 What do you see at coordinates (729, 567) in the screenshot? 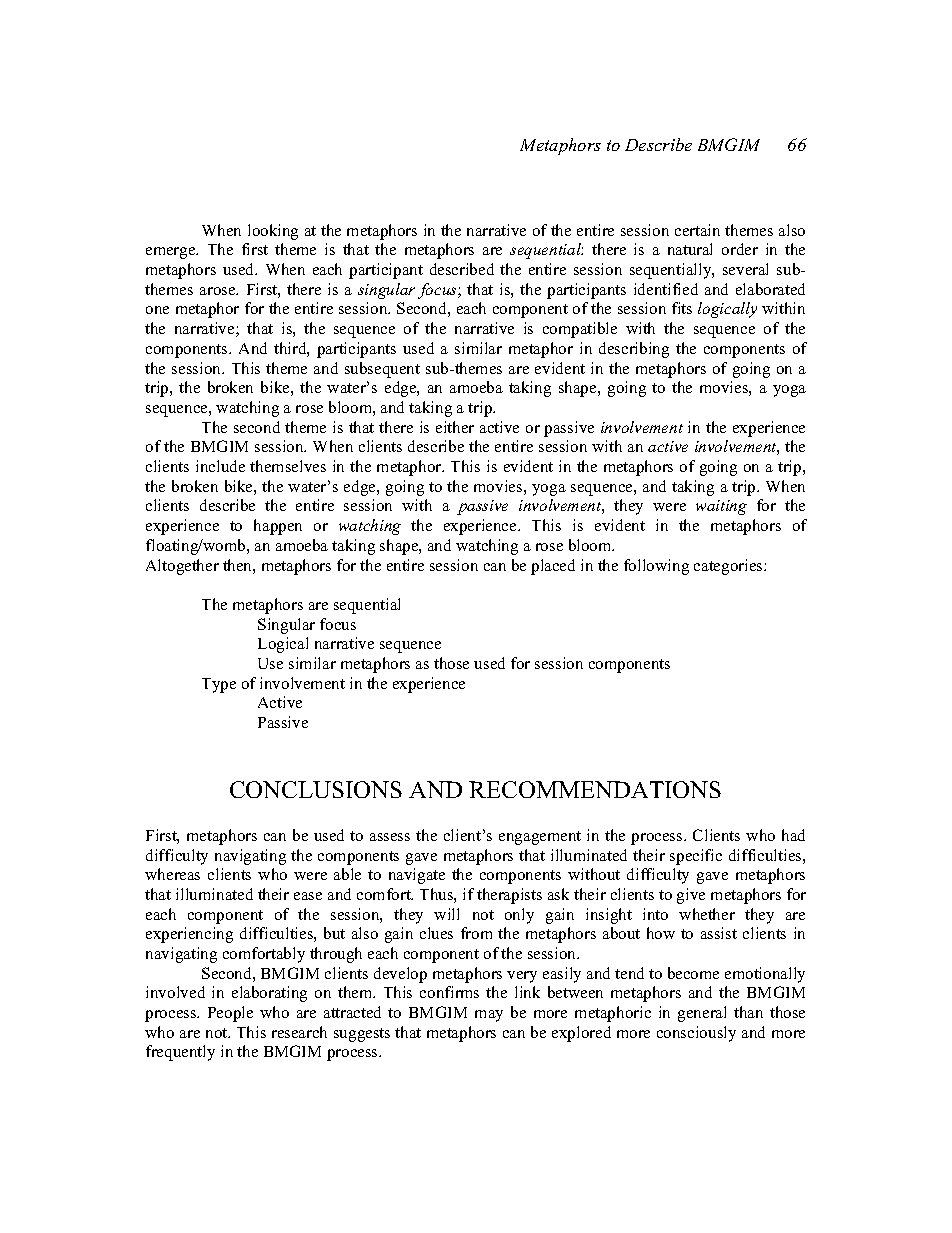
I see `categories` at bounding box center [729, 567].
